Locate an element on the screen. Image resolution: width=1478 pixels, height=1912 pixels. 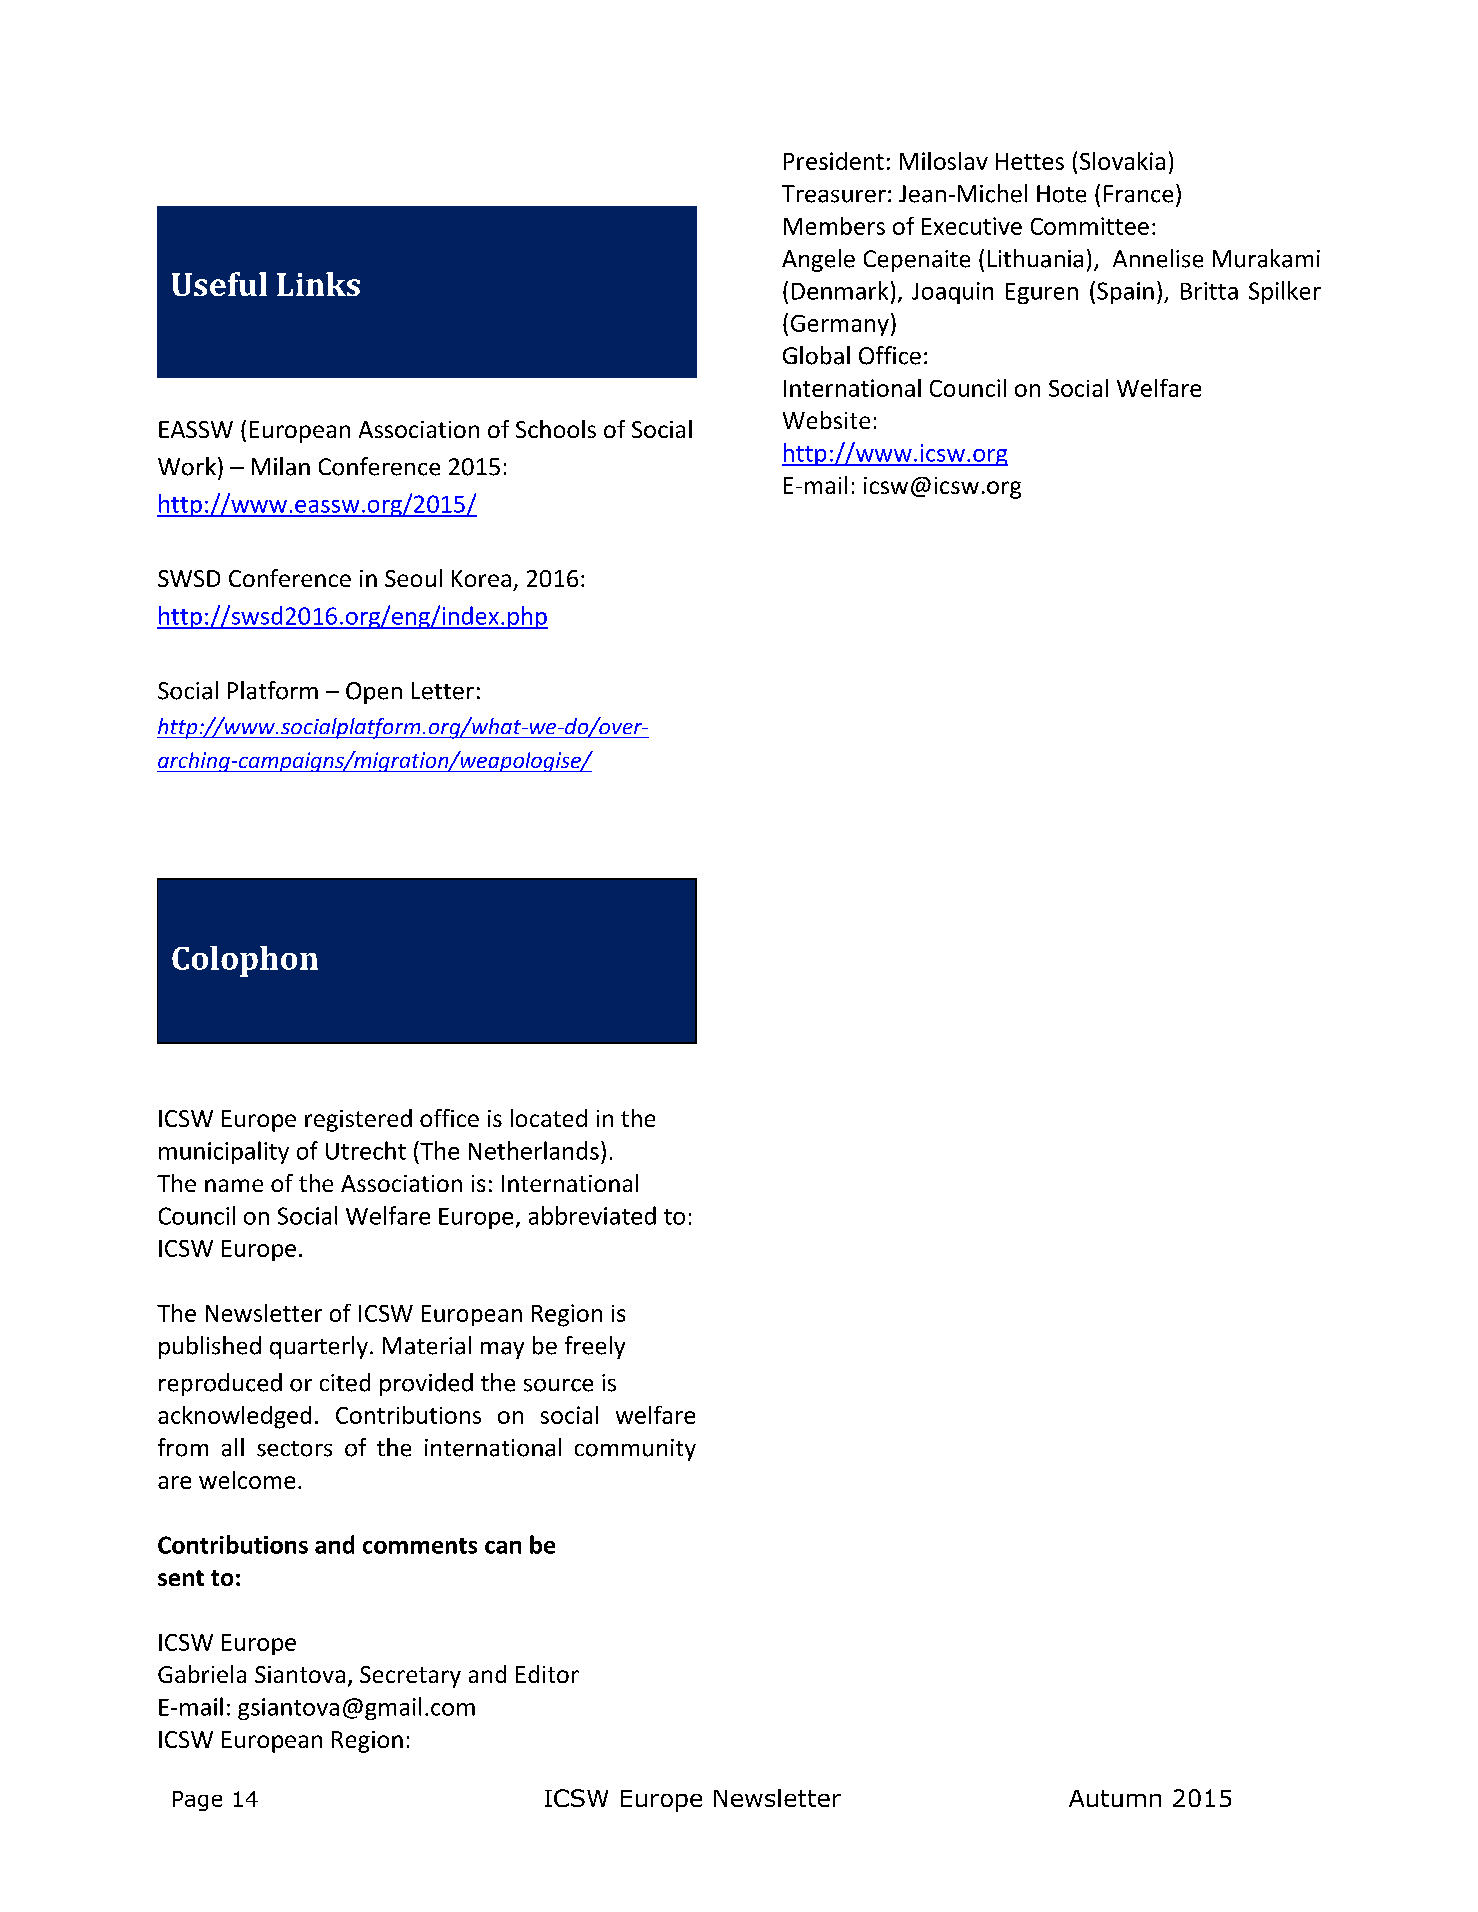
Editor is located at coordinates (547, 1674).
